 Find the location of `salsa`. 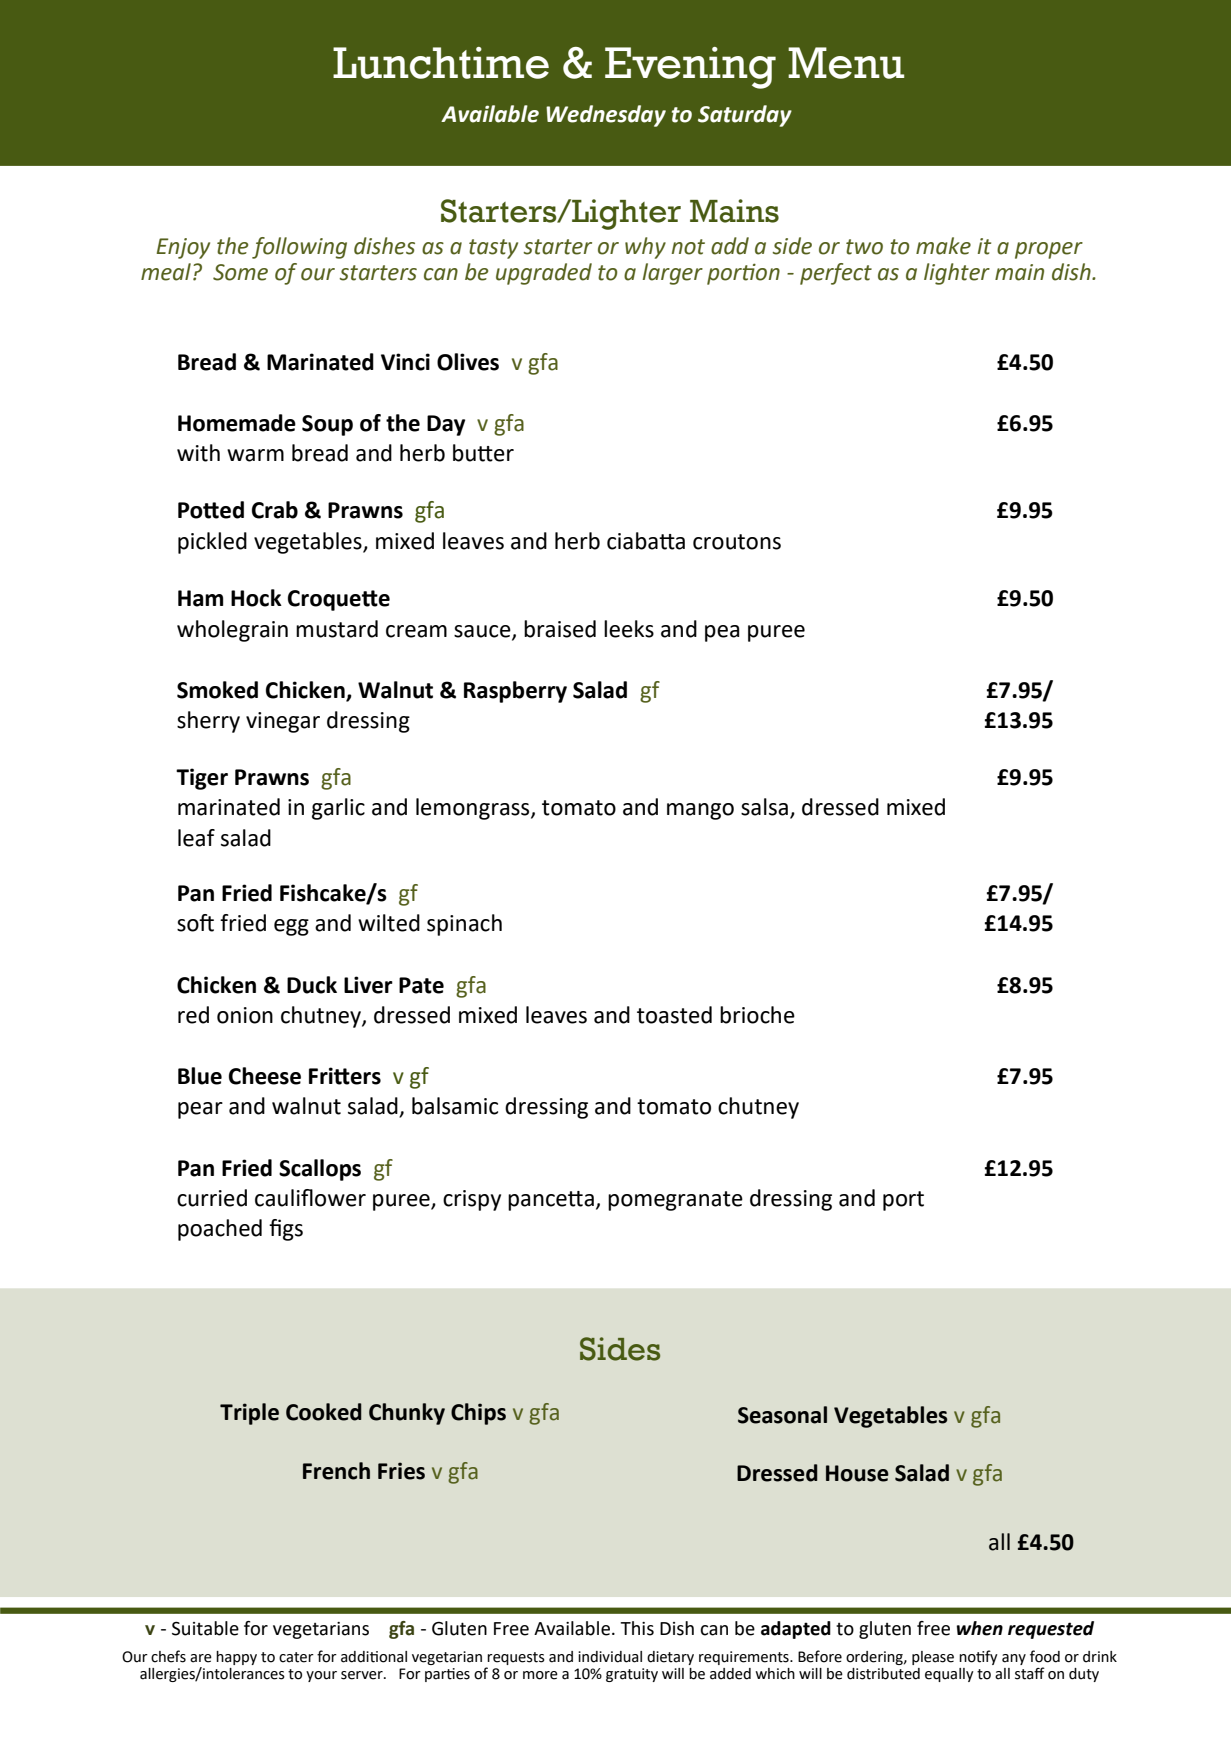

salsa is located at coordinates (764, 807).
